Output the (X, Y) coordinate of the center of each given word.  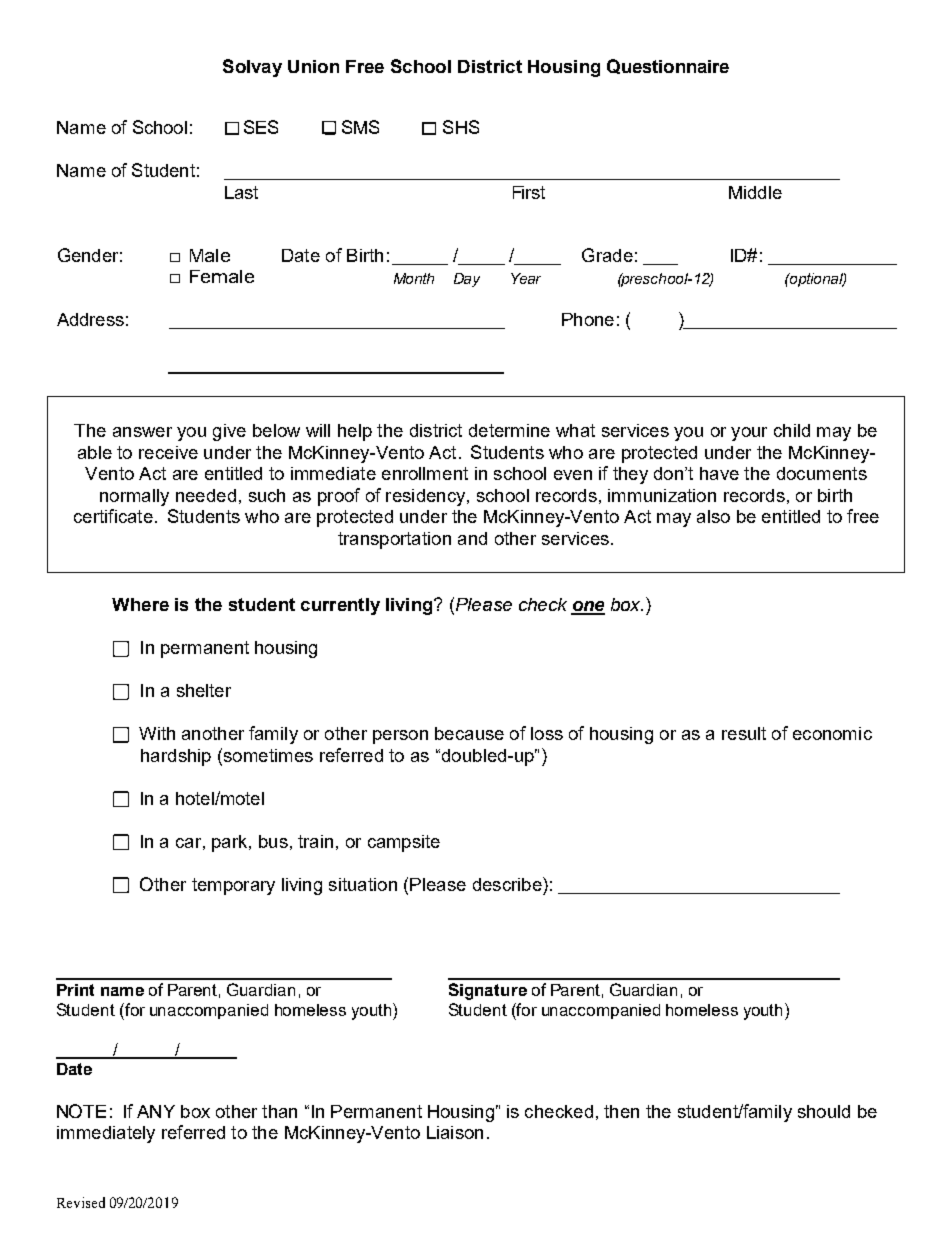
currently (340, 606)
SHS (461, 127)
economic (832, 733)
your (749, 434)
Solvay (252, 68)
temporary (233, 886)
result (744, 733)
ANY (156, 1111)
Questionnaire (668, 66)
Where (140, 604)
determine (509, 430)
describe (508, 884)
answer (142, 432)
